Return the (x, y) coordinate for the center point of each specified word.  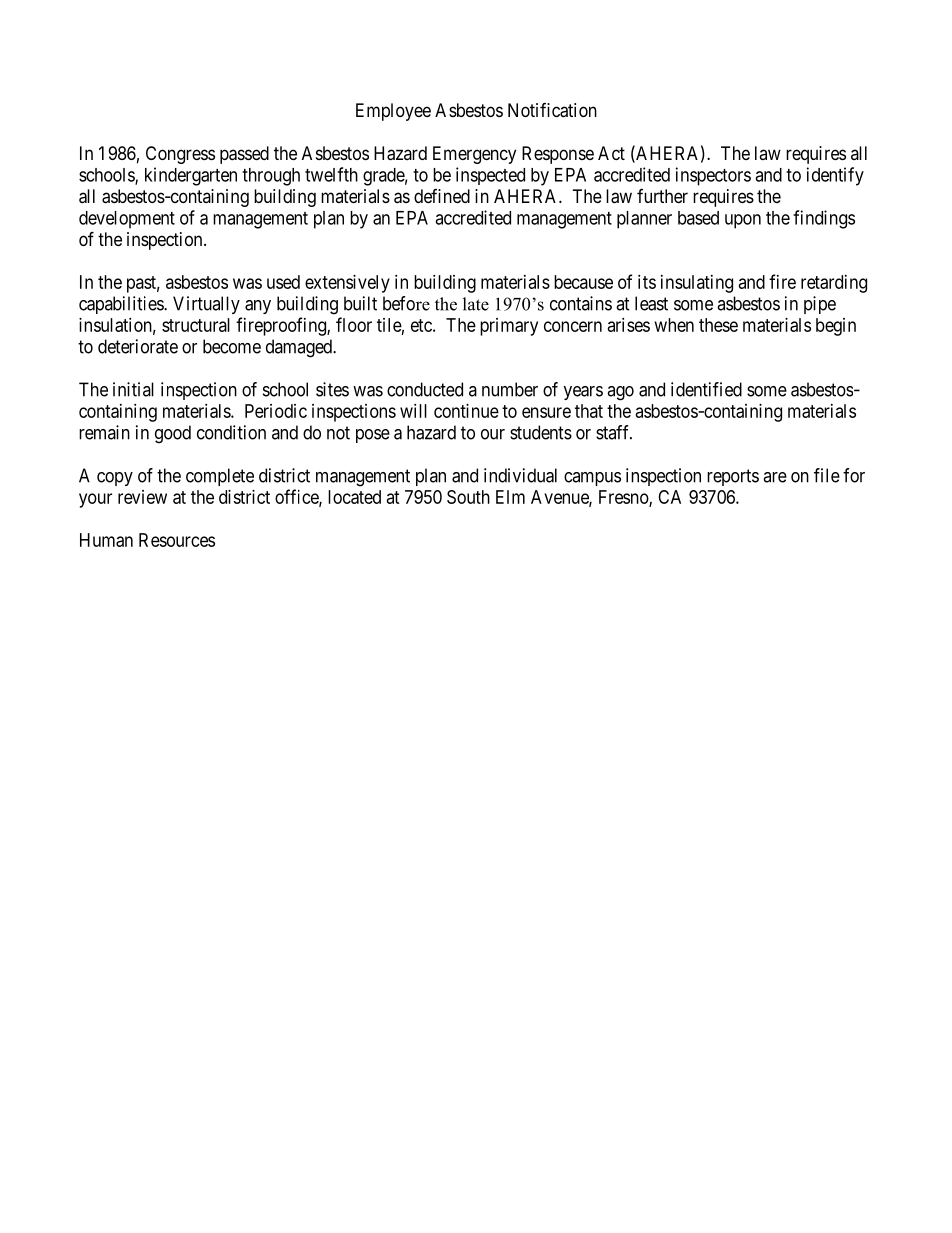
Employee (393, 112)
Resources (177, 540)
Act (611, 153)
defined (442, 196)
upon (743, 221)
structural (196, 325)
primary (509, 327)
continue (466, 411)
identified (706, 389)
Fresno (624, 498)
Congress (180, 155)
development (127, 220)
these (718, 325)
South (468, 497)
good (173, 434)
